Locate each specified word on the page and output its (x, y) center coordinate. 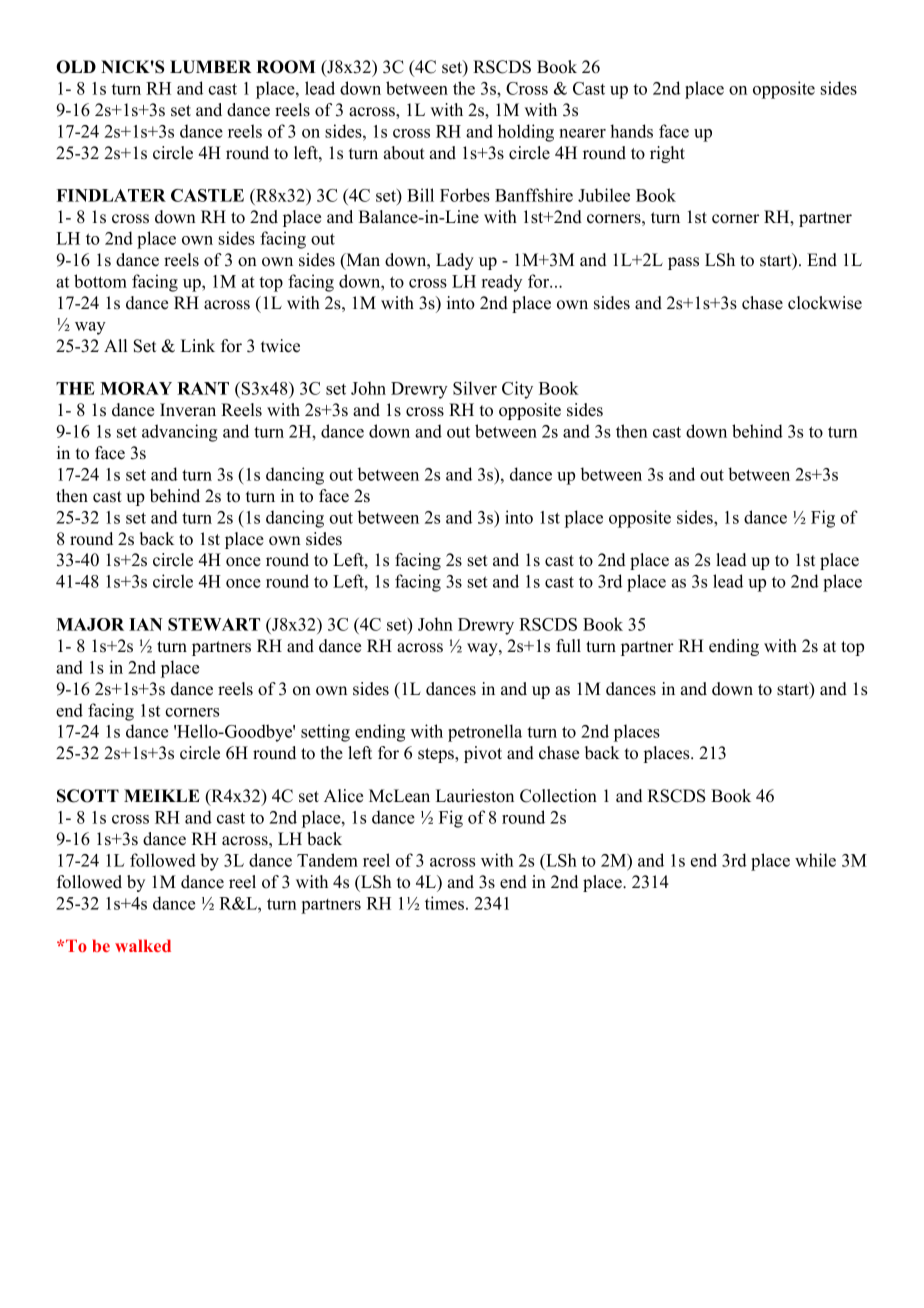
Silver (475, 388)
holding (526, 133)
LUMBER (210, 67)
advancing (180, 433)
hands (631, 131)
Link (198, 345)
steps (437, 755)
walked (143, 945)
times (444, 903)
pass (683, 263)
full (568, 646)
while (815, 860)
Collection (558, 796)
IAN (146, 624)
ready (502, 283)
